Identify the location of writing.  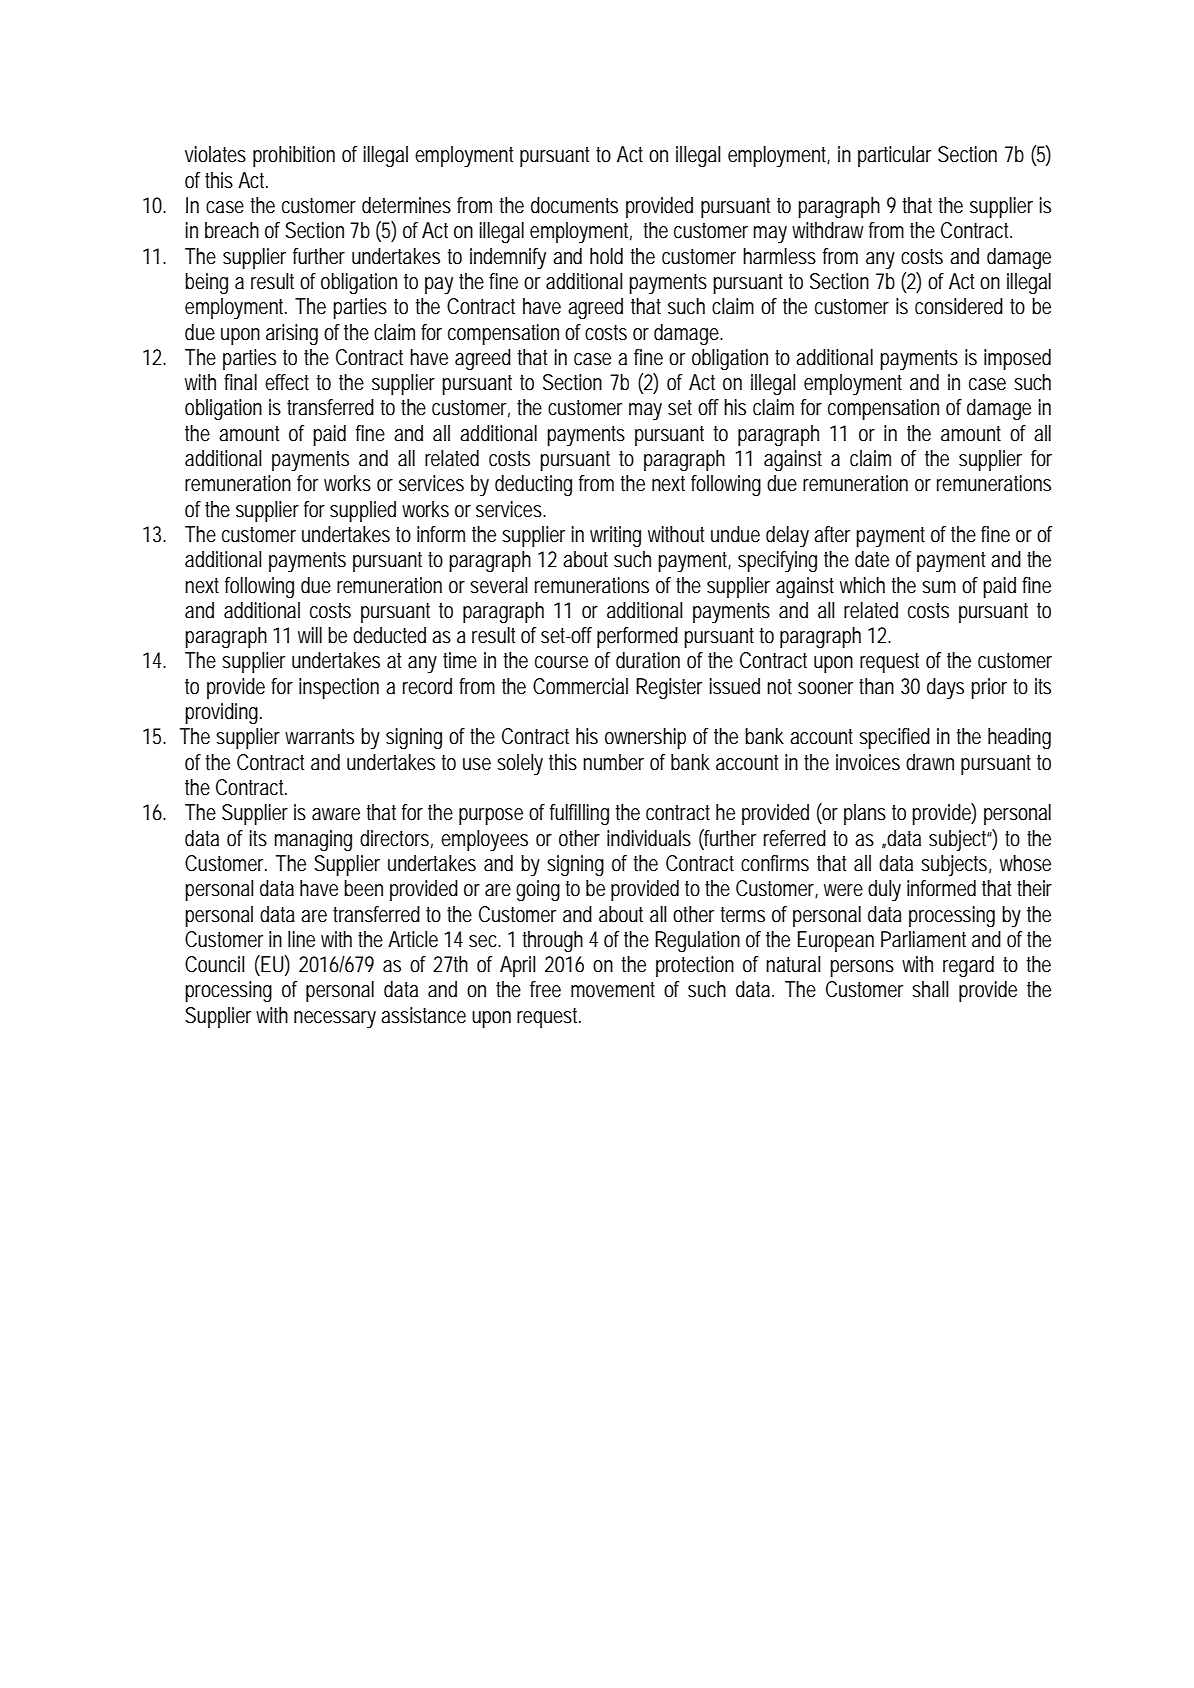
(615, 536).
